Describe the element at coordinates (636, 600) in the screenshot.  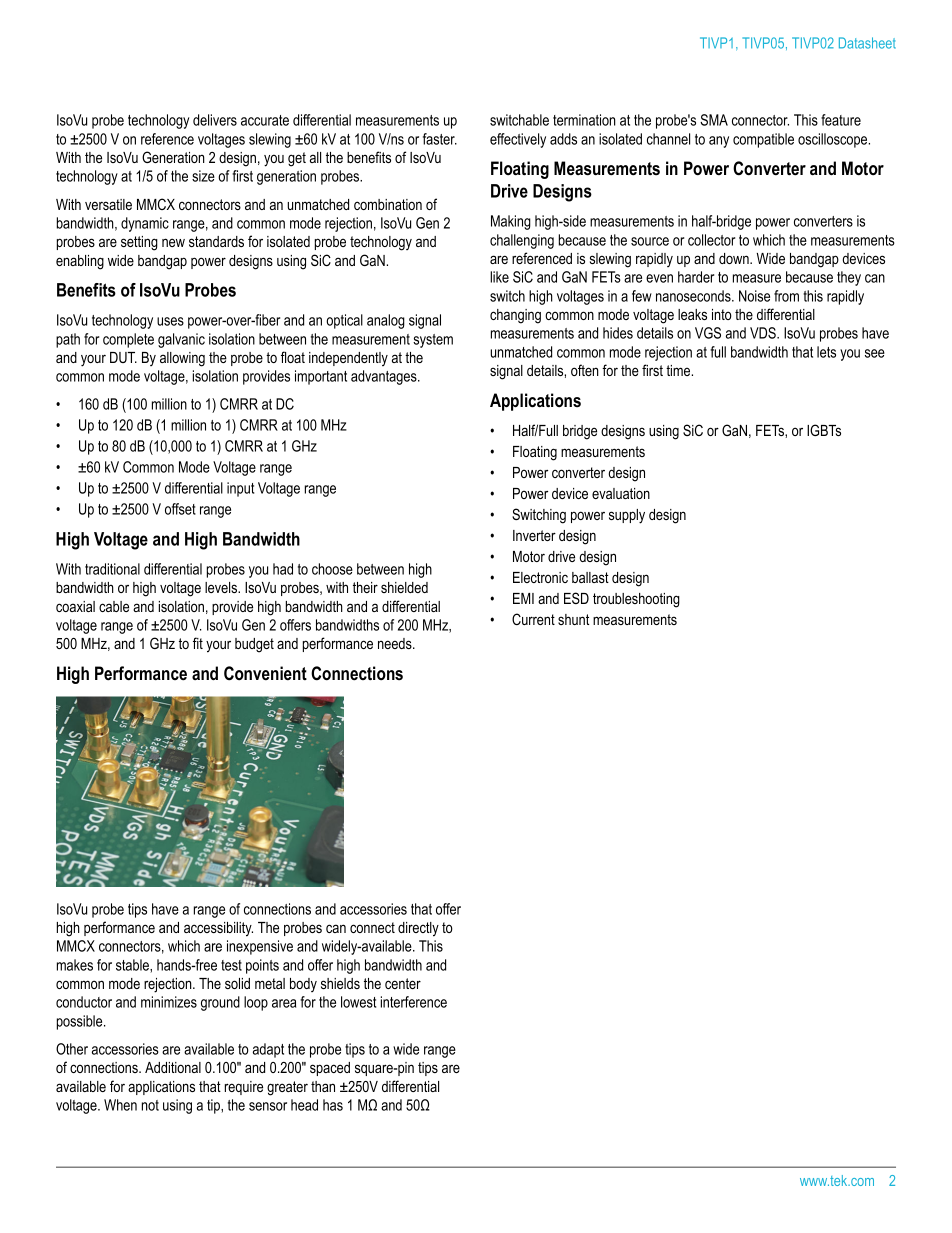
I see `troubleshooting` at that location.
